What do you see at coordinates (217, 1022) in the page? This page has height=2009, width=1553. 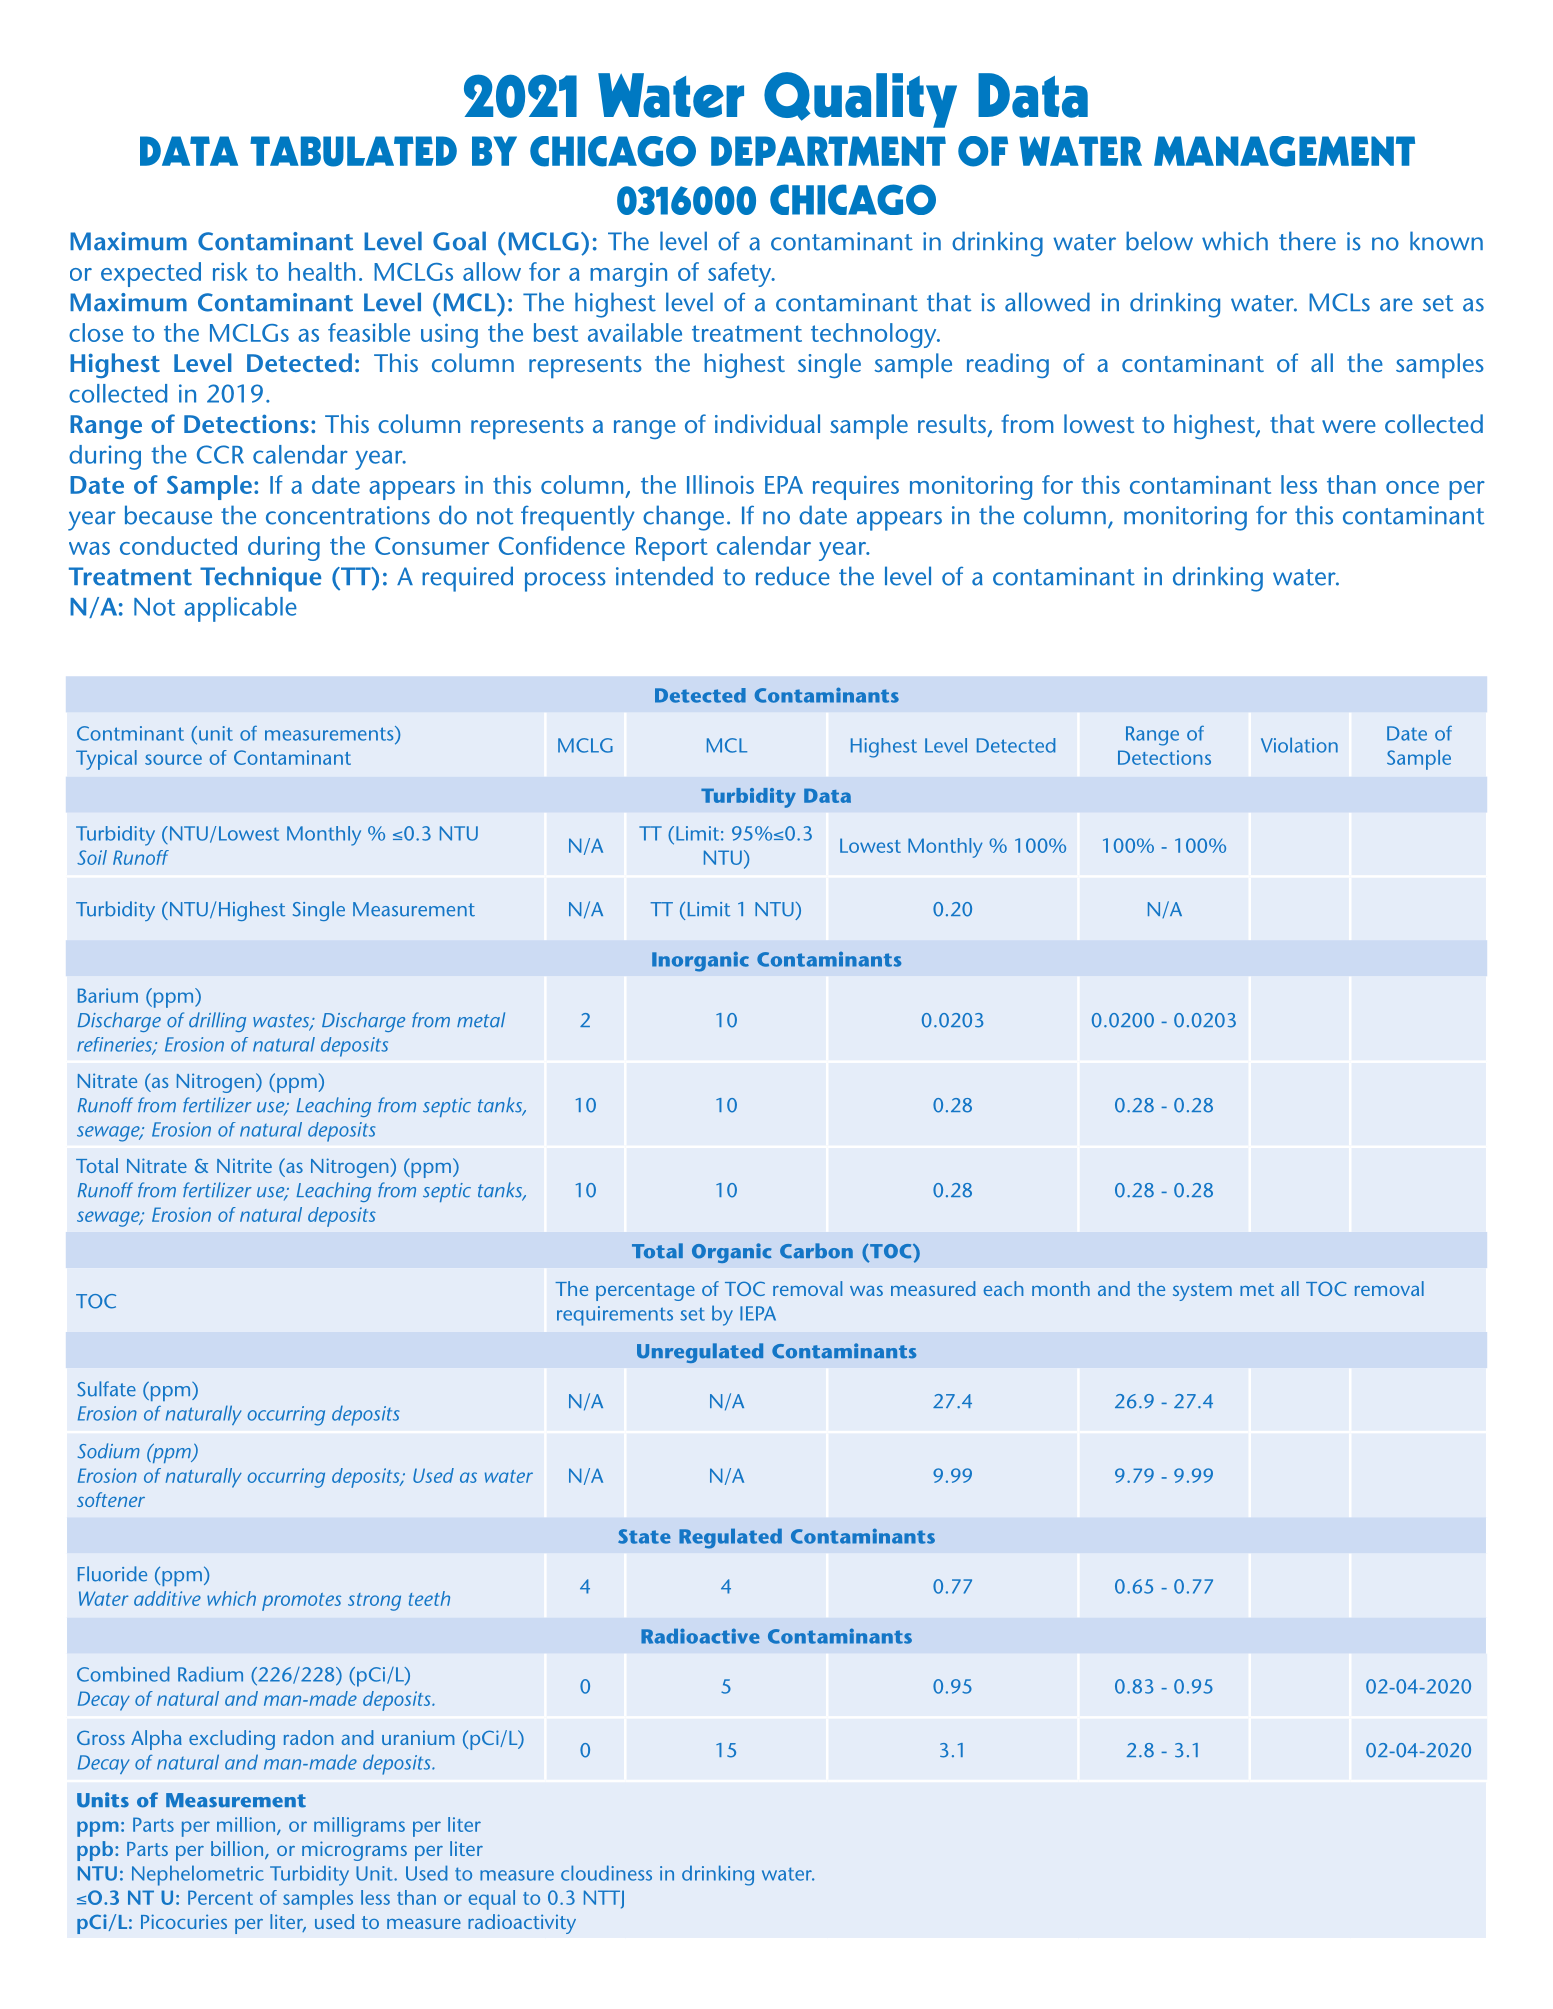 I see `drilling` at bounding box center [217, 1022].
